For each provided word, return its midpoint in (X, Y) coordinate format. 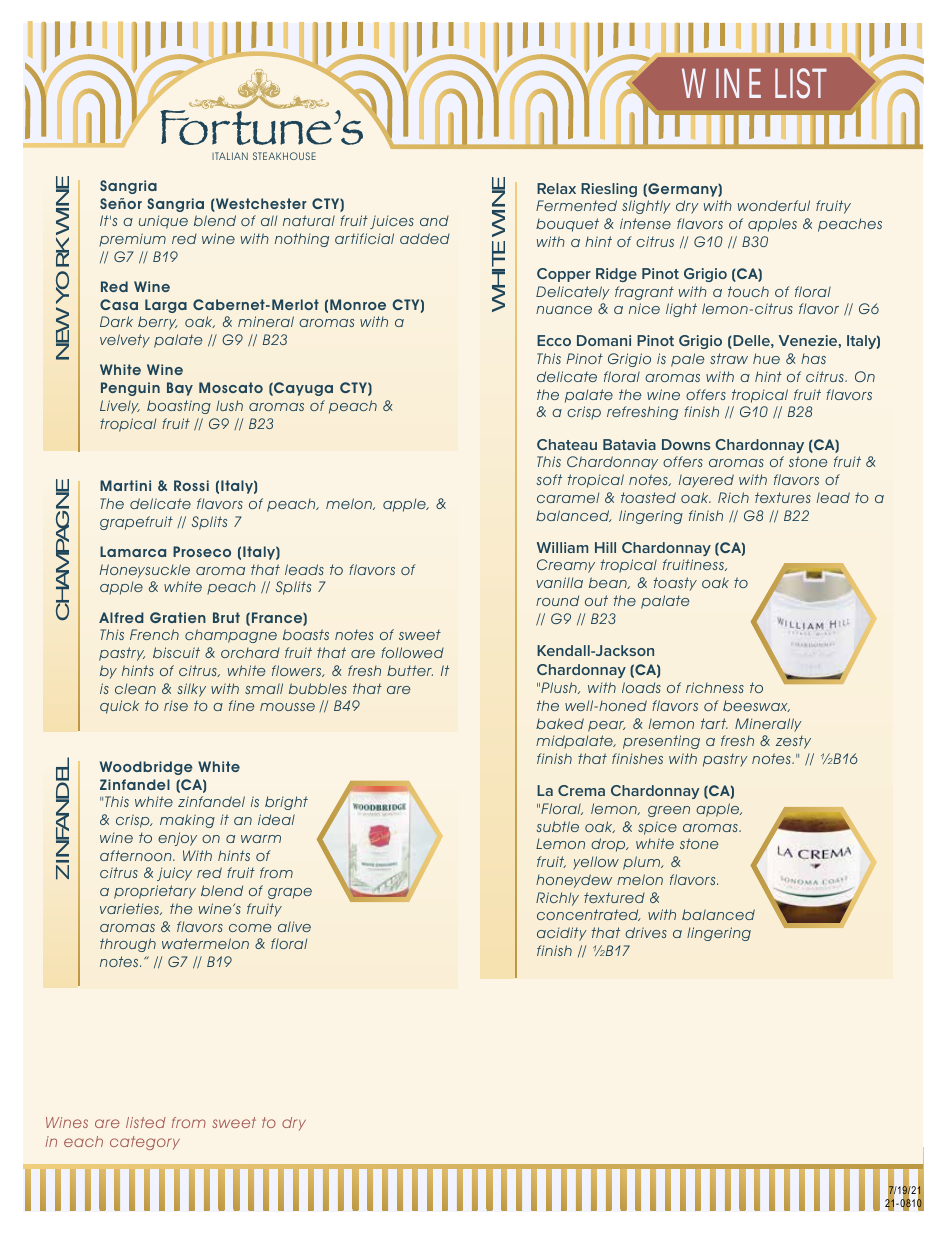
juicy (174, 874)
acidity (562, 934)
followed (412, 652)
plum (643, 863)
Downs (686, 444)
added (425, 238)
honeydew (574, 881)
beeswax (756, 706)
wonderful (774, 205)
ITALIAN (230, 156)
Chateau (567, 444)
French (154, 634)
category (145, 1143)
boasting (179, 407)
